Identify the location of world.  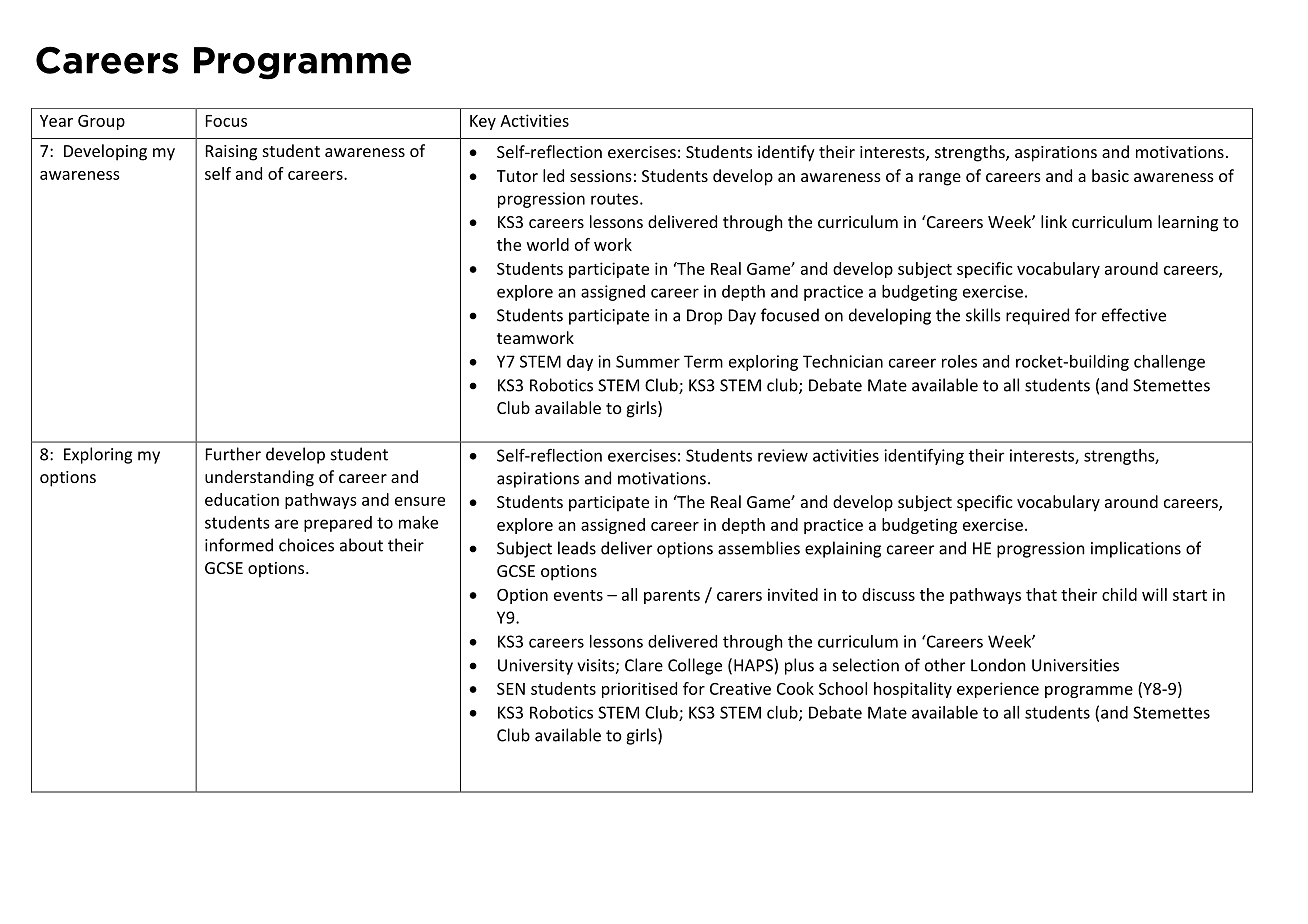
(548, 244).
